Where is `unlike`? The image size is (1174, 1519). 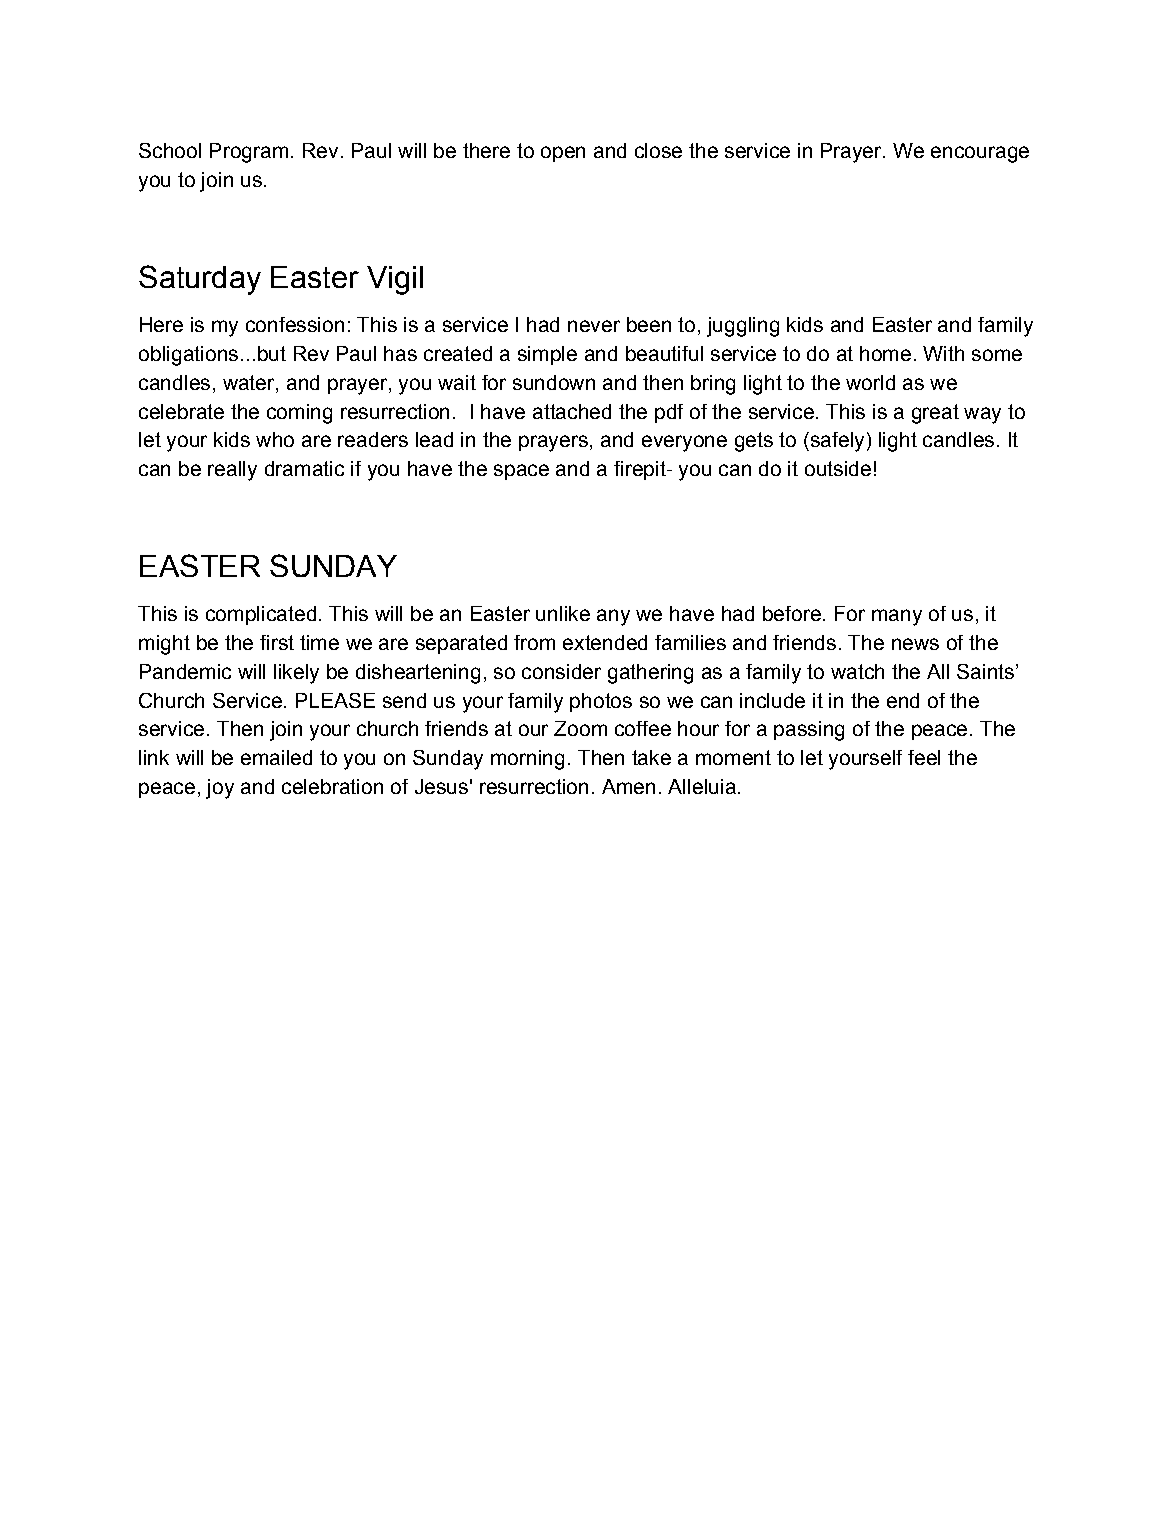 unlike is located at coordinates (563, 613).
